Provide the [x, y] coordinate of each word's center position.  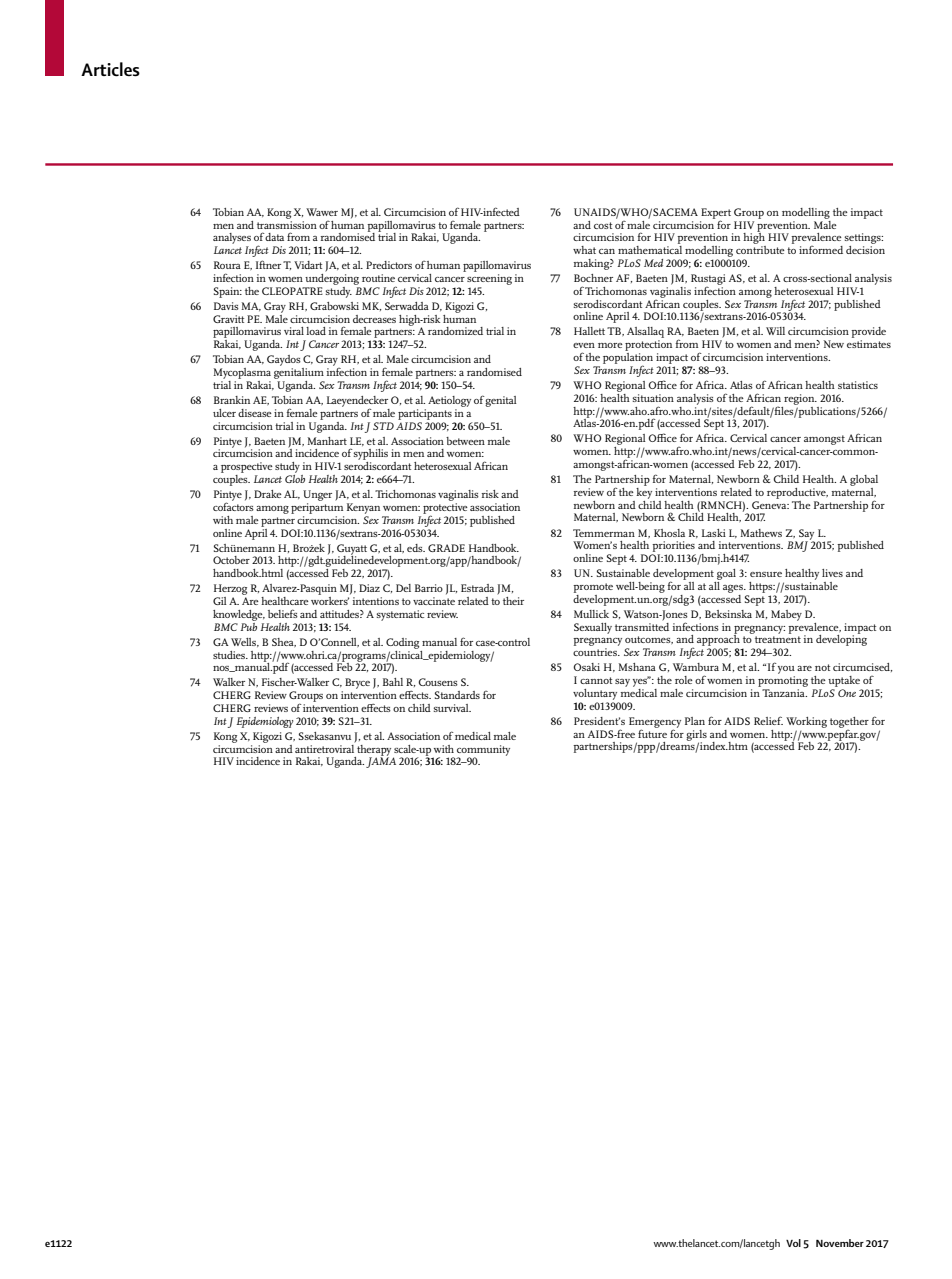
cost [603, 225]
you [786, 671]
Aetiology [449, 401]
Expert [716, 214]
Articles [110, 69]
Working [806, 722]
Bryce [357, 683]
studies [230, 655]
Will [775, 331]
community [483, 751]
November [840, 1243]
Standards [457, 695]
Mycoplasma [242, 373]
